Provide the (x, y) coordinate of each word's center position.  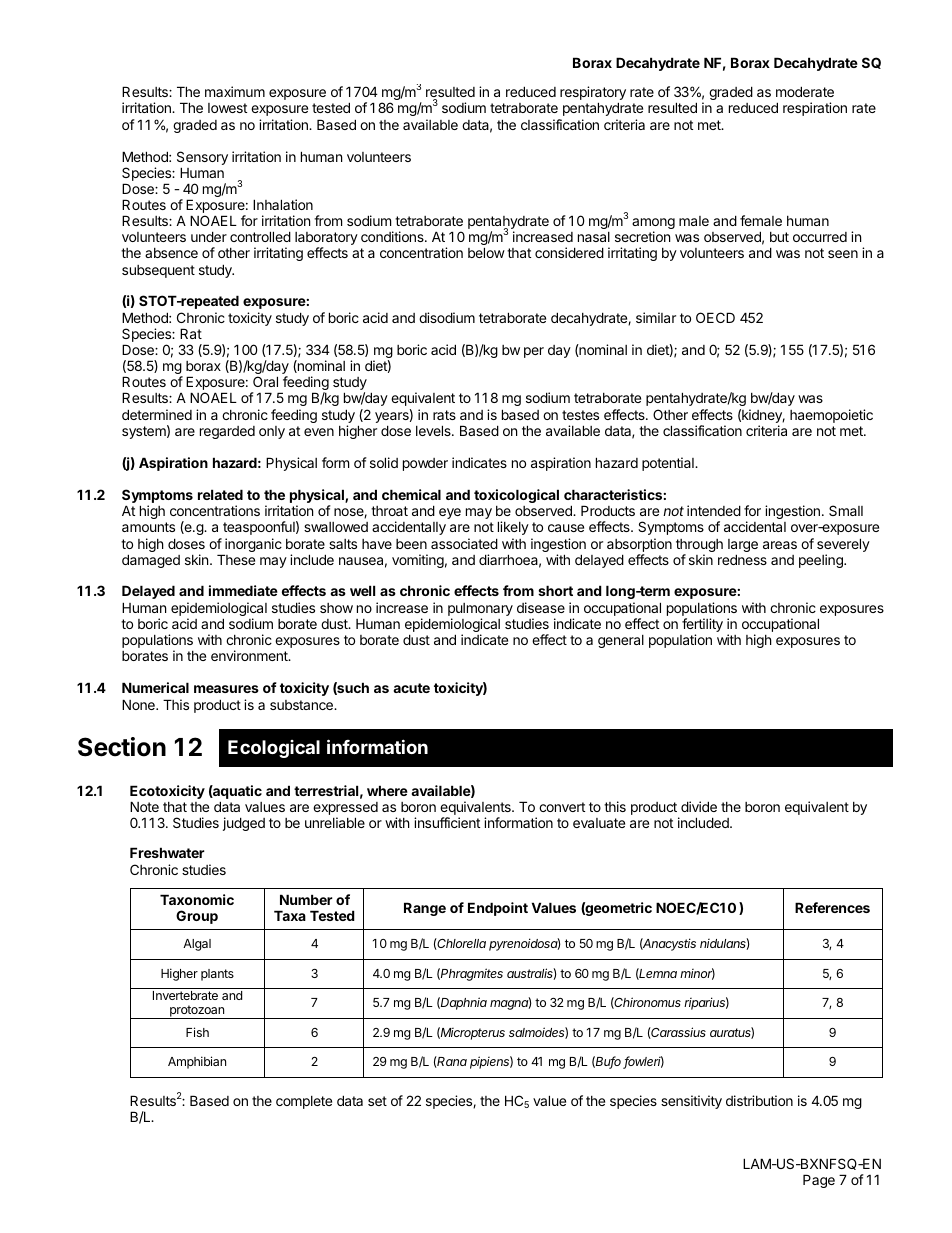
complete (304, 1102)
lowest (227, 108)
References (832, 907)
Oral (265, 381)
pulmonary (480, 611)
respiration (815, 109)
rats (444, 415)
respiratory (593, 94)
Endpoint (498, 909)
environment (250, 655)
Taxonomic (197, 899)
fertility (702, 626)
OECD (715, 317)
